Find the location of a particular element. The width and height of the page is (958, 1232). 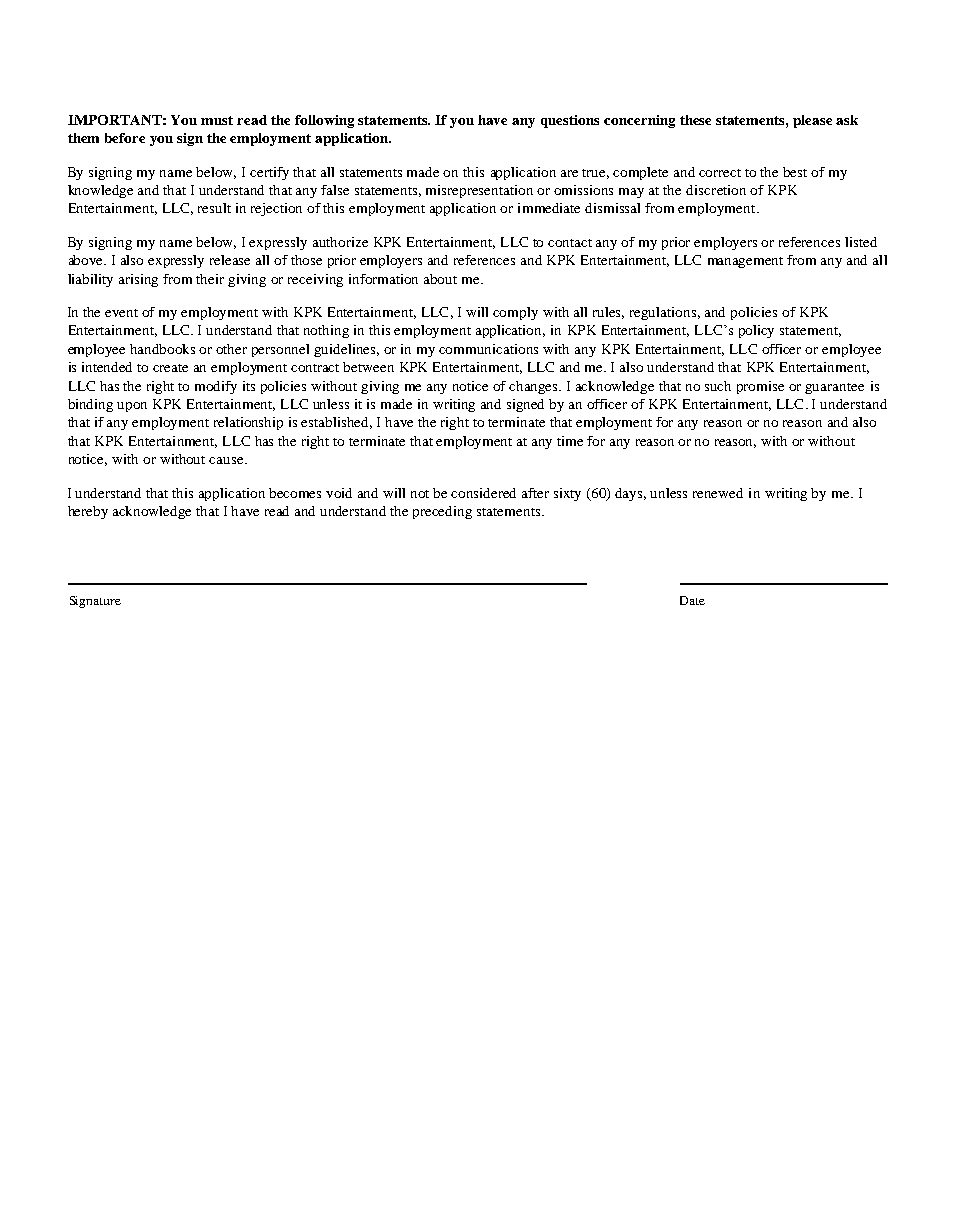

promise is located at coordinates (760, 387).
